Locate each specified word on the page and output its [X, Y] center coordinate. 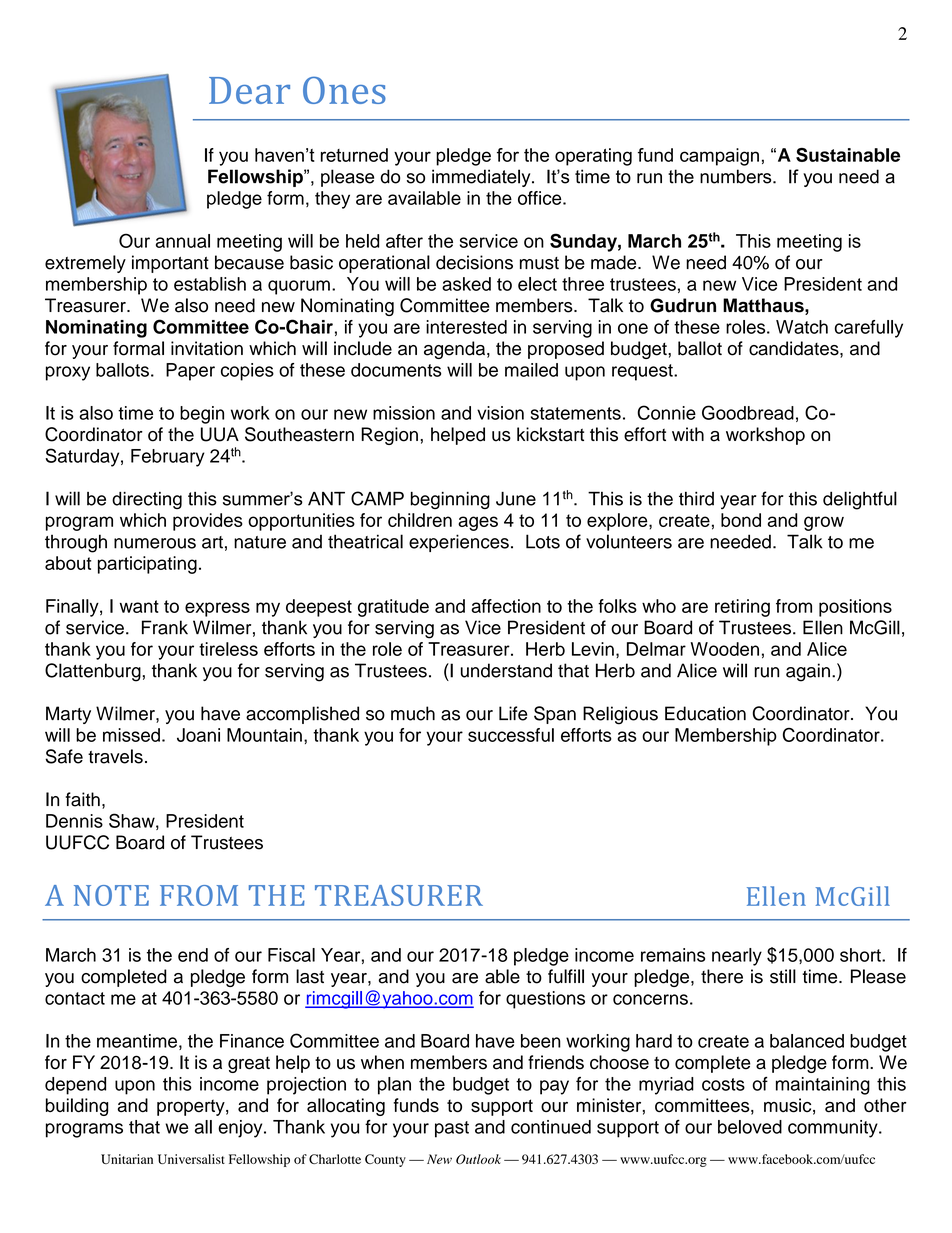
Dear [249, 90]
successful [511, 735]
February [168, 458]
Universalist [191, 1159]
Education [705, 713]
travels [115, 756]
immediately [482, 178]
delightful [860, 500]
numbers [737, 176]
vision [500, 413]
